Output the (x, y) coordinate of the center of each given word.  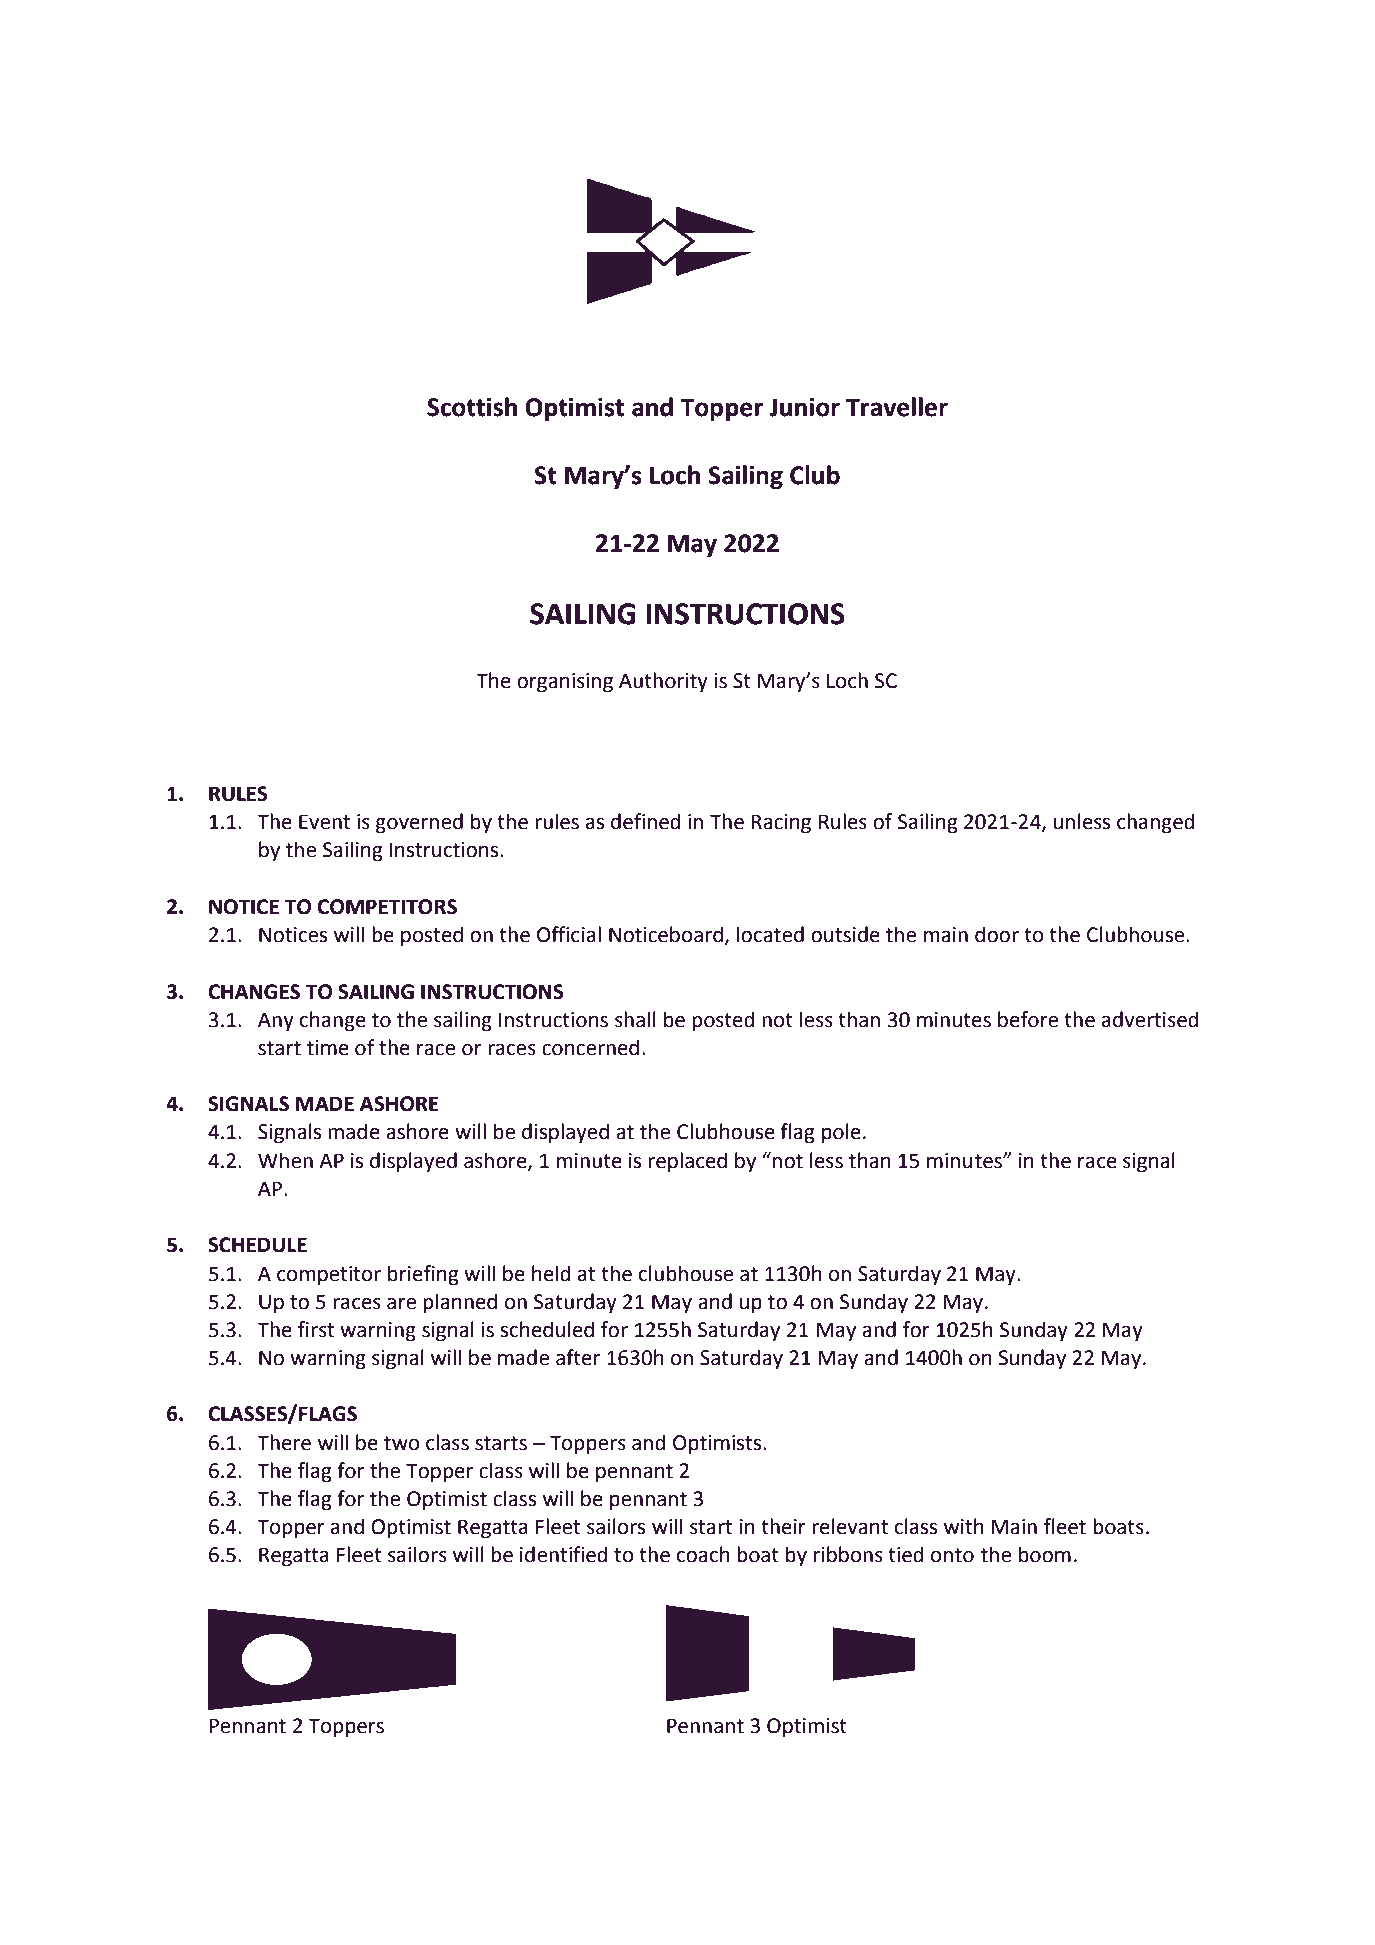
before (1028, 1019)
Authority (663, 682)
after (578, 1357)
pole (841, 1133)
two (402, 1443)
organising (565, 683)
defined (645, 821)
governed (419, 823)
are (401, 1304)
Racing (781, 824)
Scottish (472, 407)
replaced (687, 1162)
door (997, 934)
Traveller (897, 407)
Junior (804, 407)
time (328, 1048)
